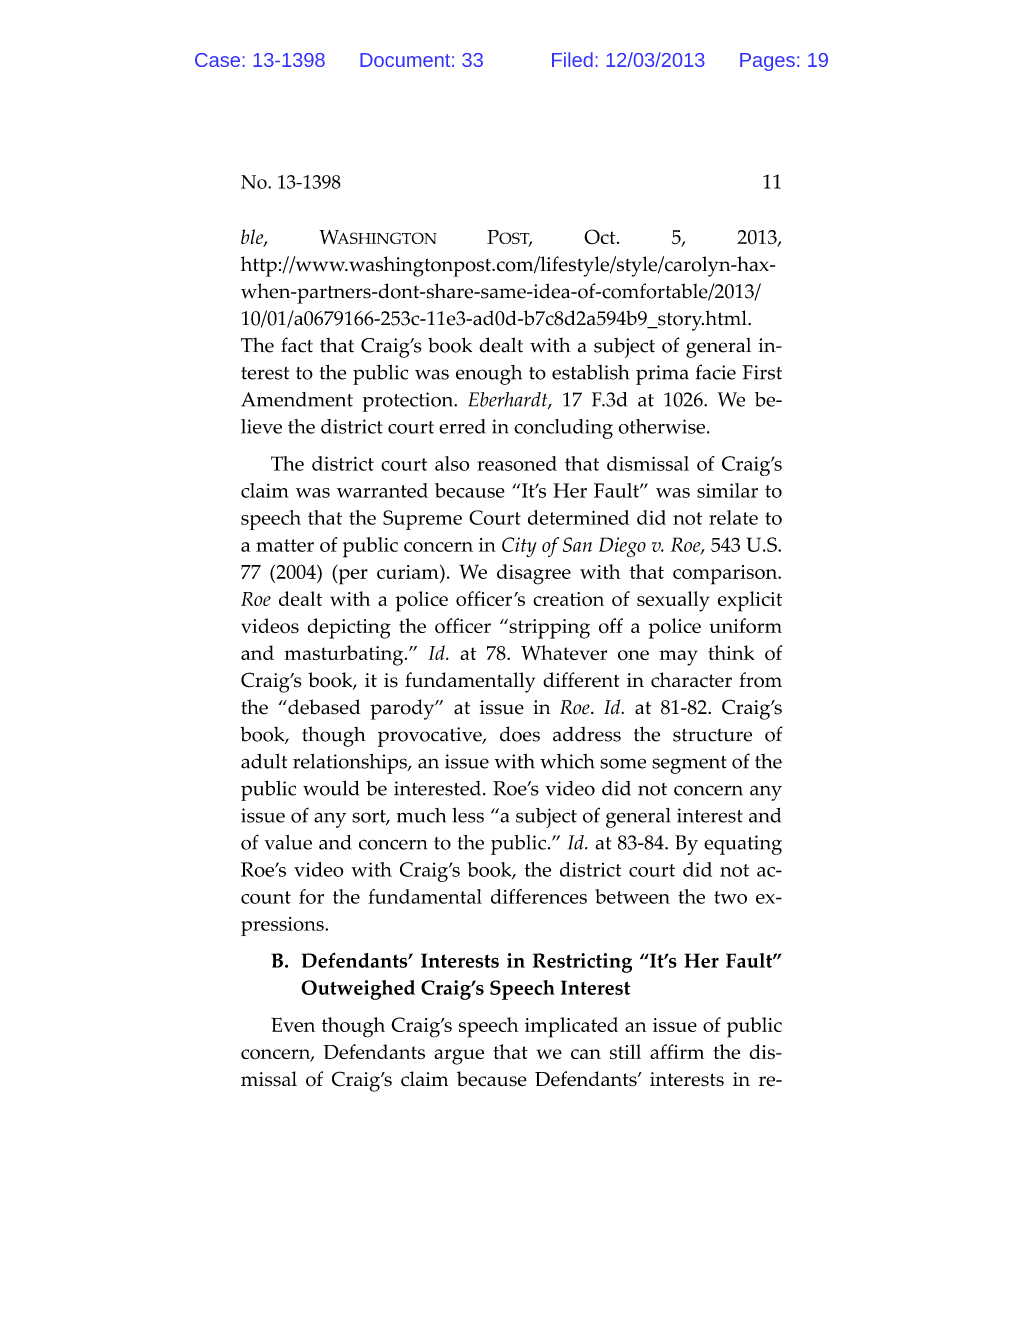  What do you see at coordinates (572, 59) in the image?
I see `Filed` at bounding box center [572, 59].
